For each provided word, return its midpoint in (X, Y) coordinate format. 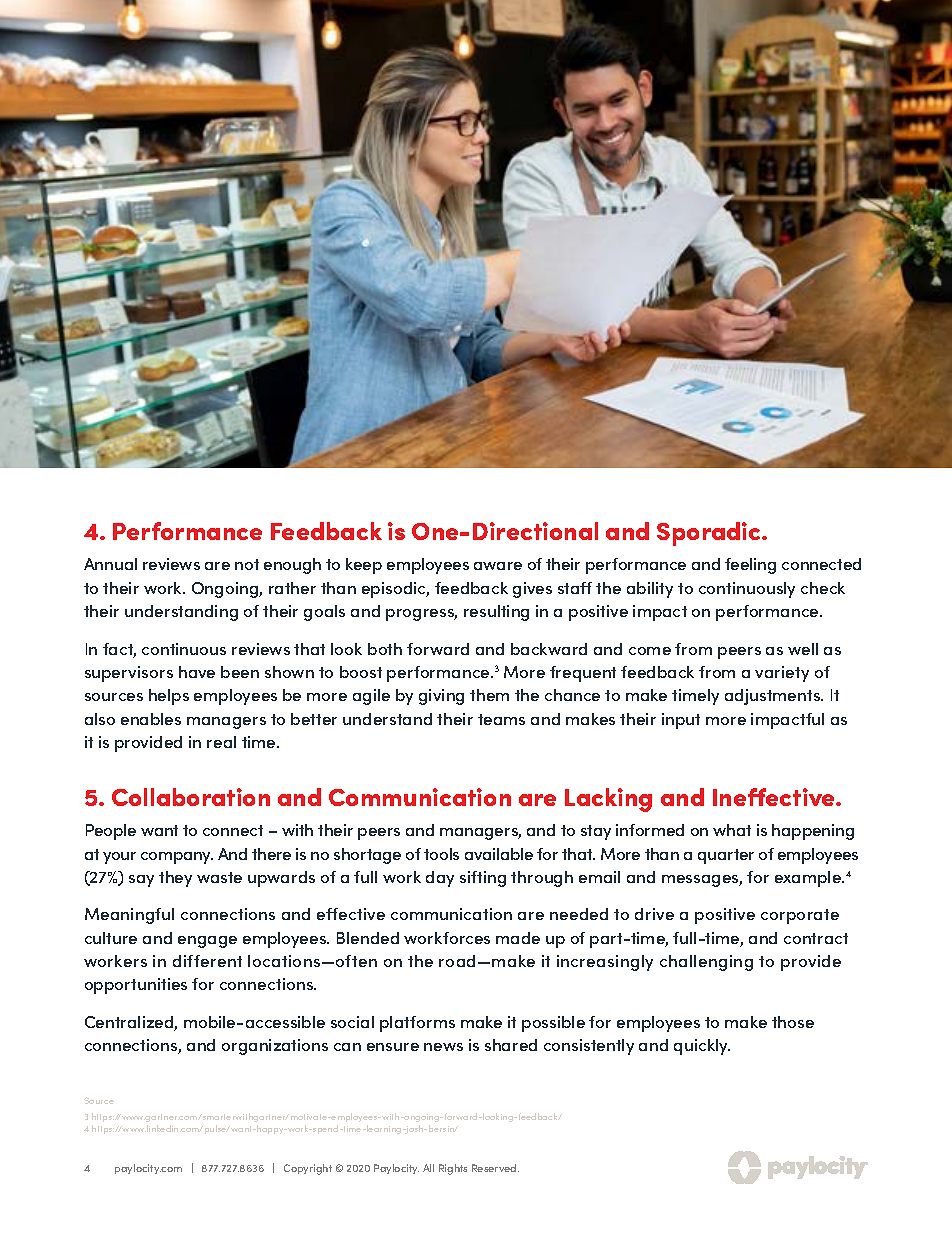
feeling (750, 566)
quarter (726, 856)
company (177, 858)
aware (498, 566)
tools (441, 854)
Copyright (308, 1169)
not (247, 564)
